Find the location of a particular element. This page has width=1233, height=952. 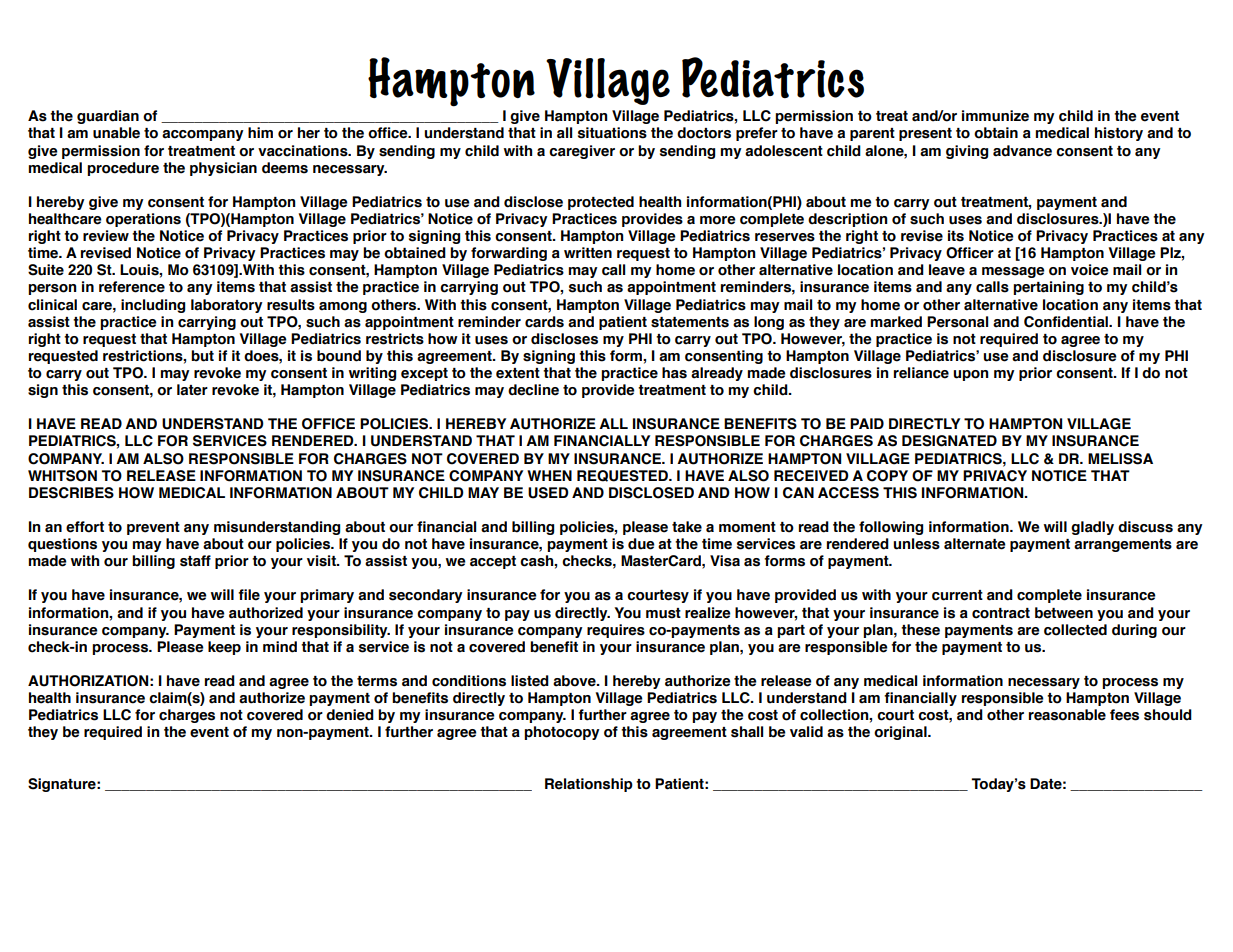

cards is located at coordinates (544, 322).
